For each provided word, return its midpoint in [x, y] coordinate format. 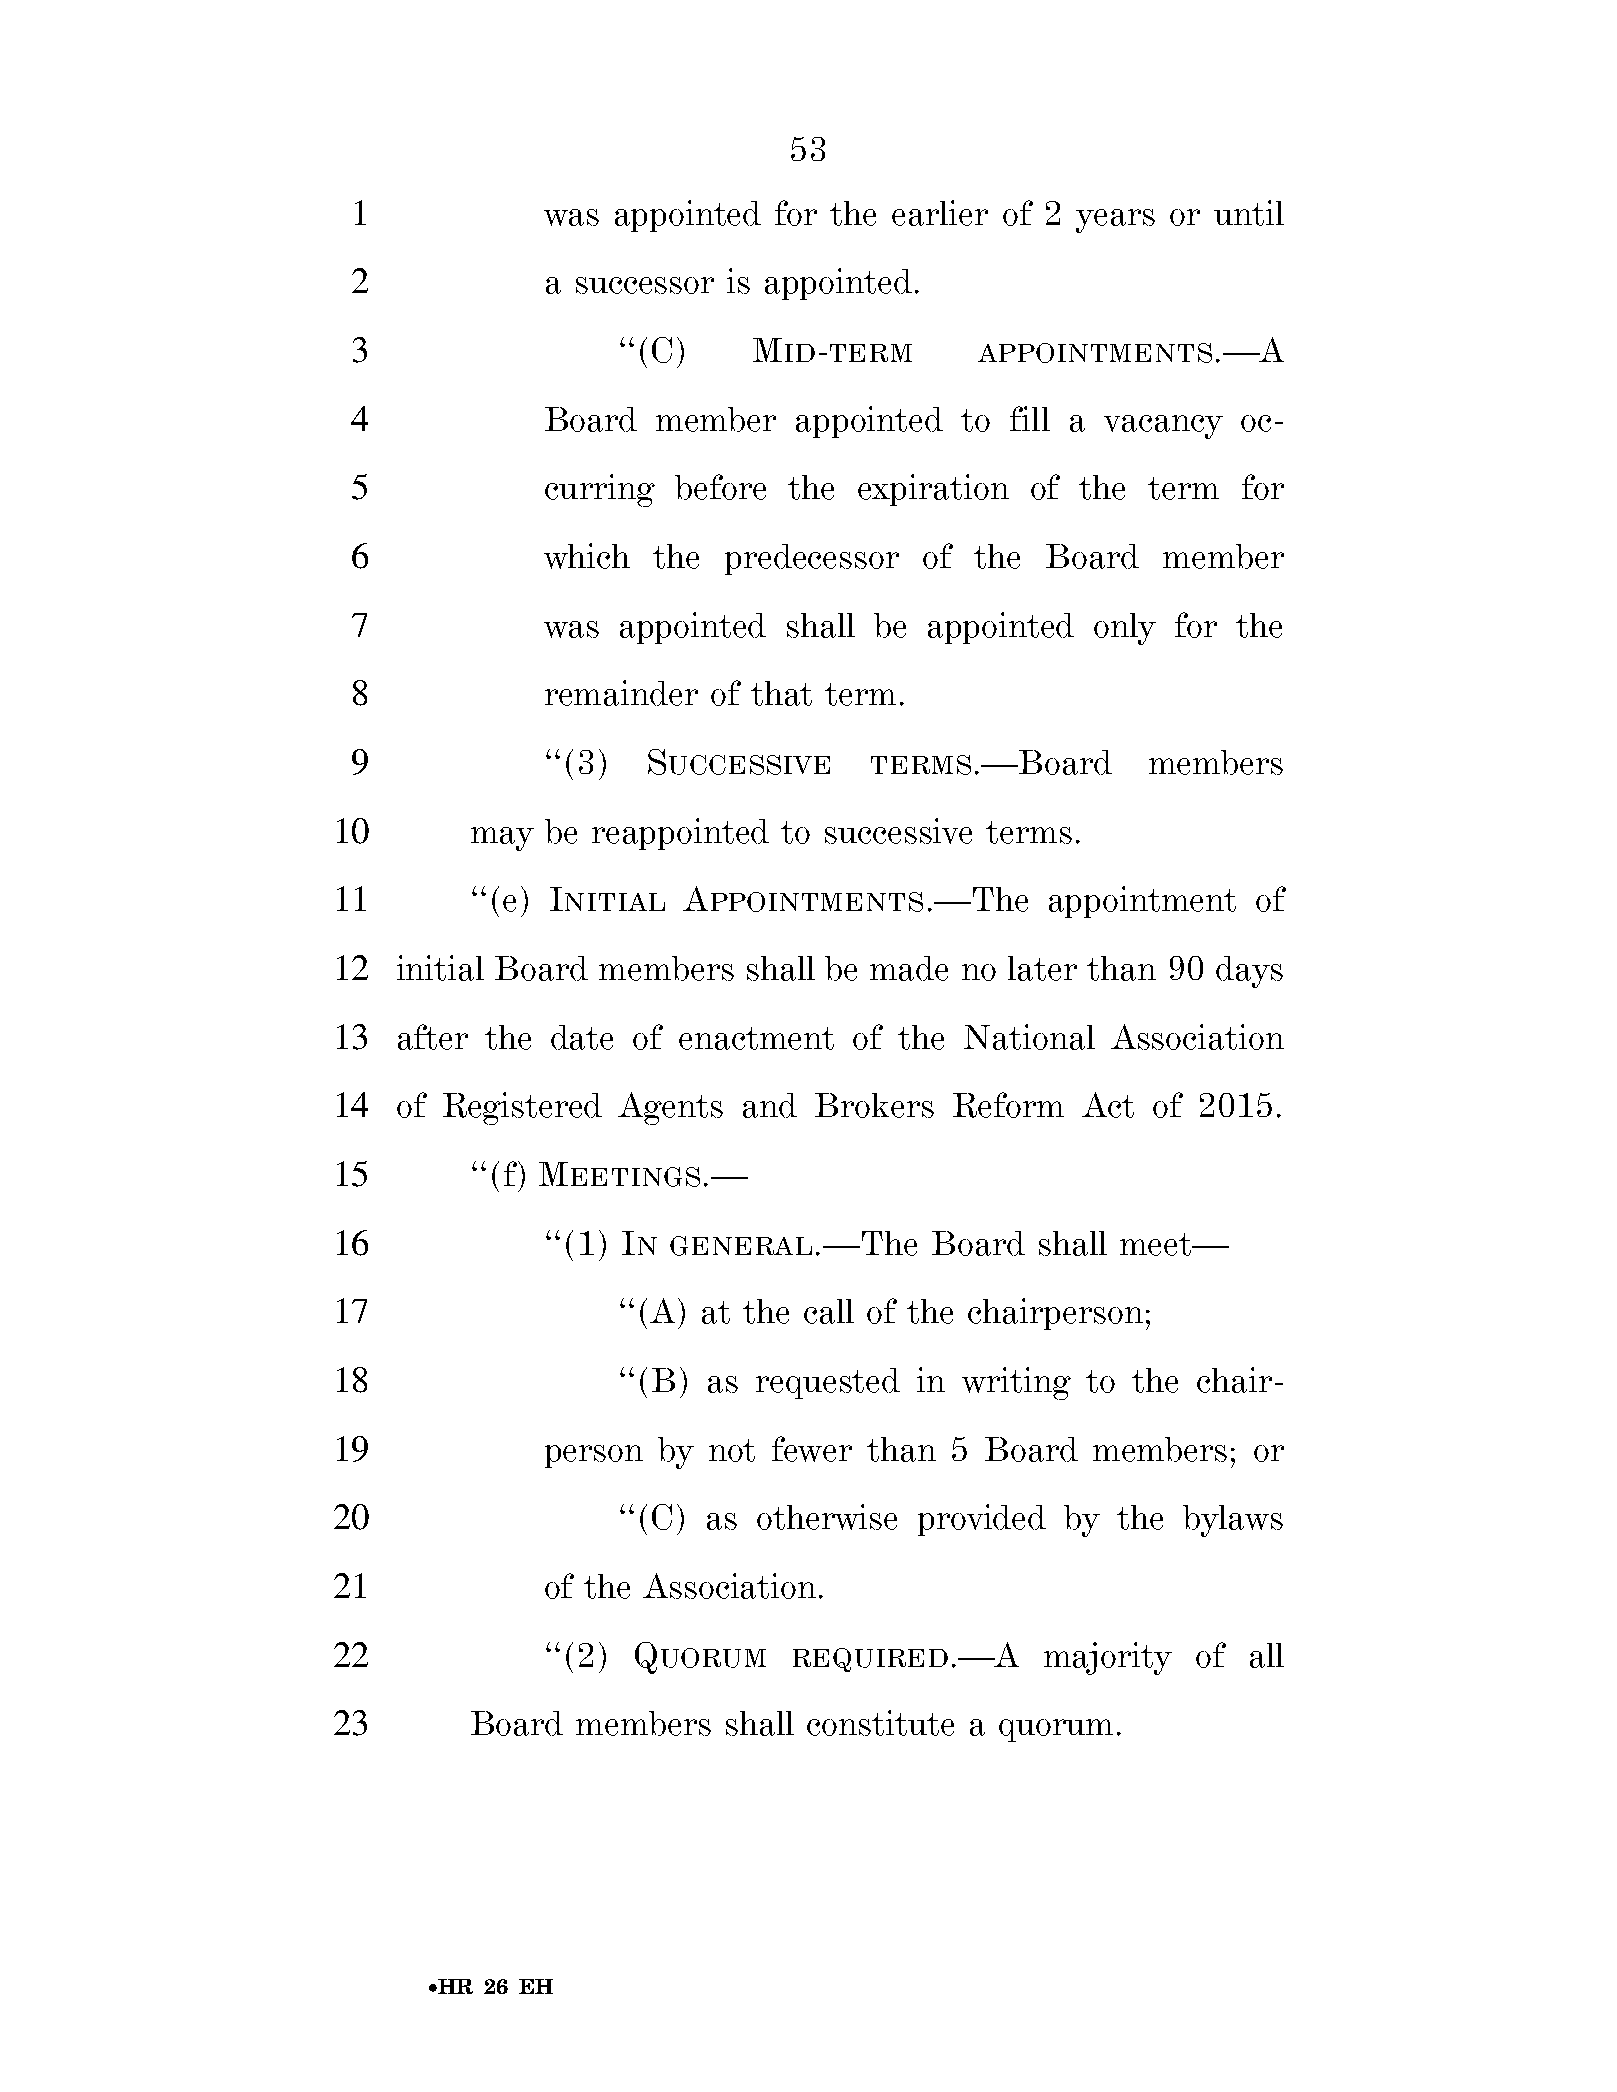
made [909, 968]
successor [645, 285]
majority [1108, 1658]
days [1249, 972]
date [582, 1037]
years [1115, 221]
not [732, 1450]
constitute [880, 1723]
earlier [940, 213]
